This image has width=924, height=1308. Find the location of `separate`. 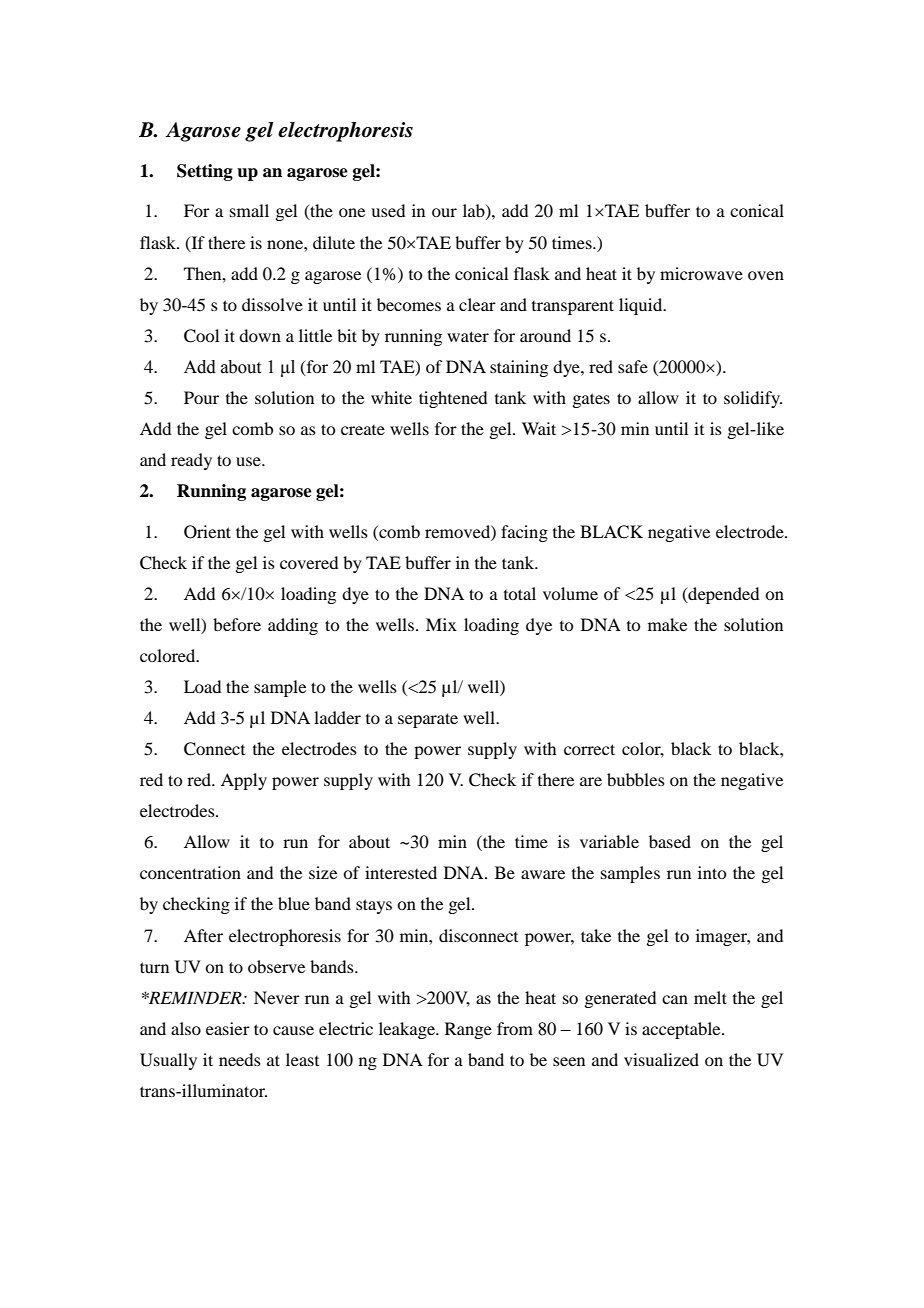

separate is located at coordinates (428, 720).
